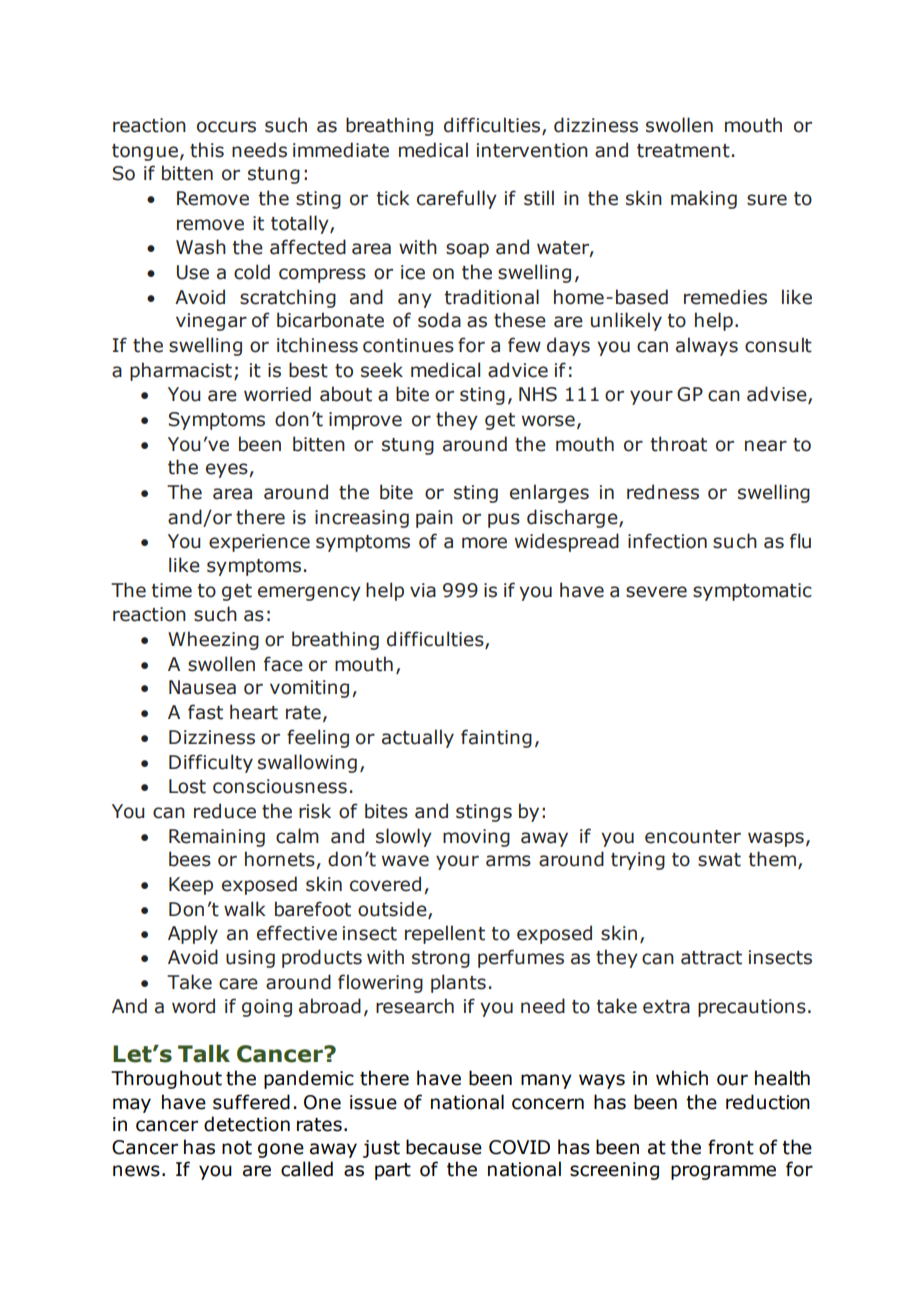 The height and width of the screenshot is (1308, 924). I want to click on intervention, so click(532, 150).
